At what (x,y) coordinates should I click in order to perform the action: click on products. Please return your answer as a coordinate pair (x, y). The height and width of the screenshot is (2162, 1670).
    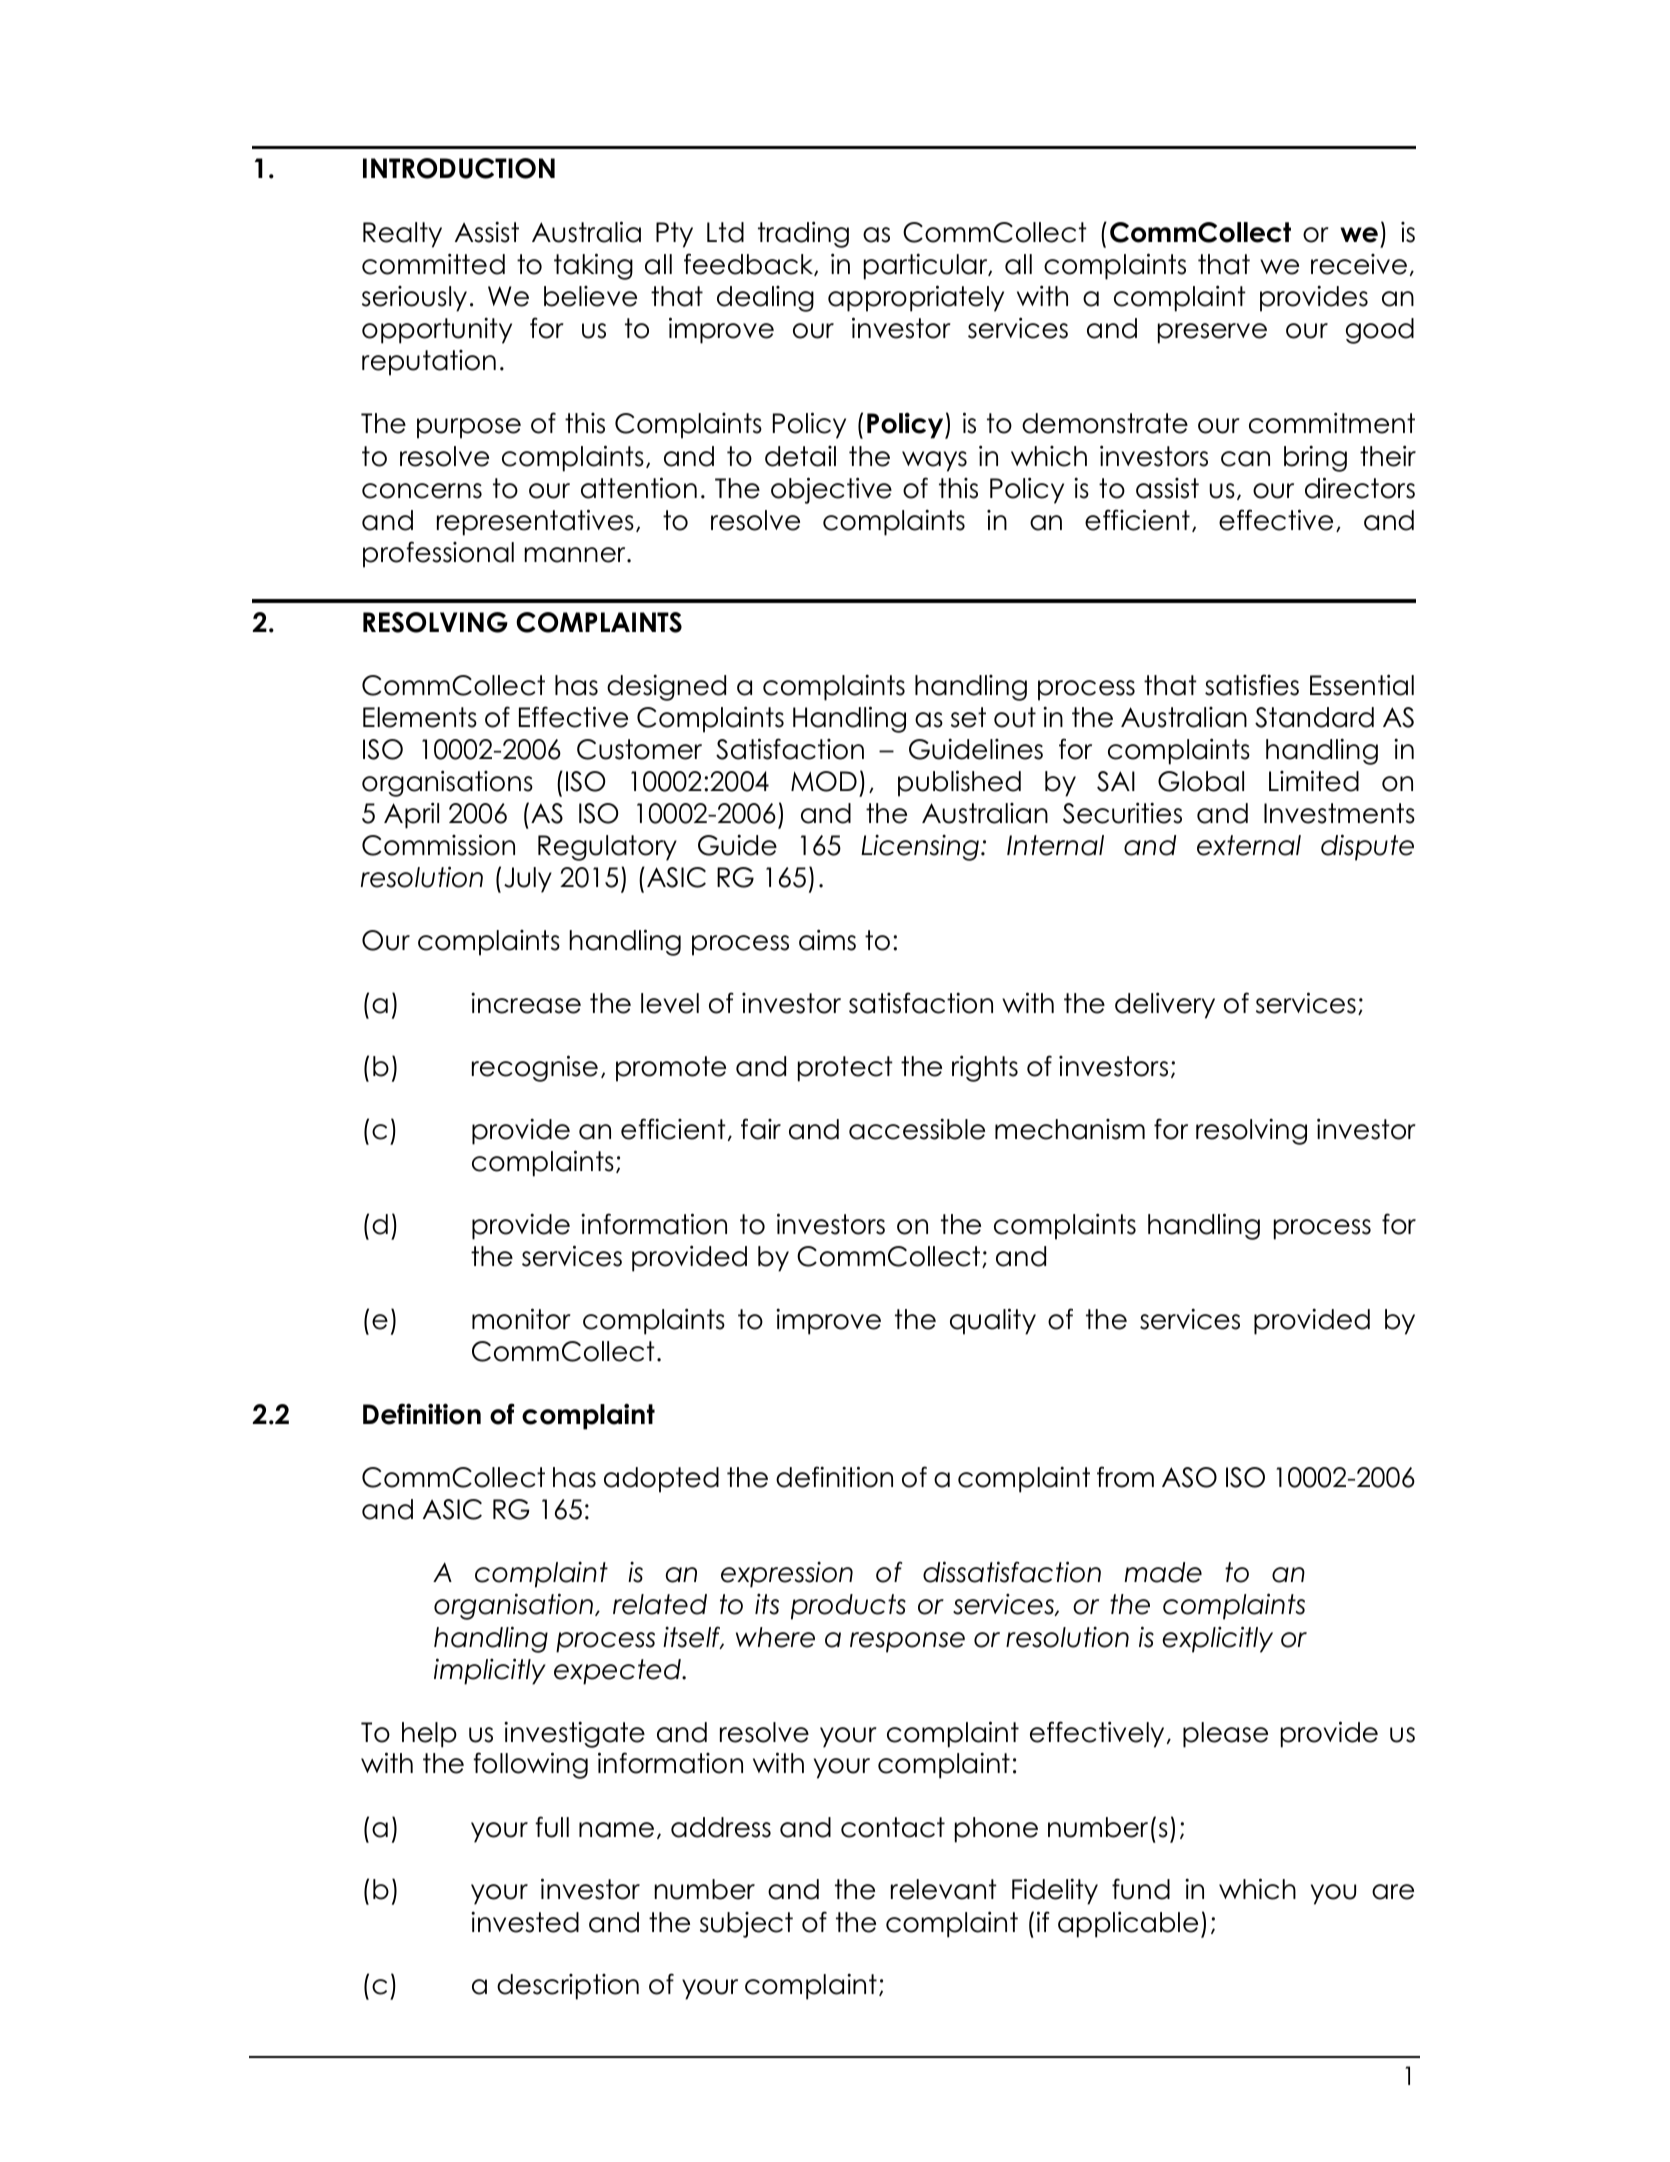
    Looking at the image, I should click on (848, 1607).
